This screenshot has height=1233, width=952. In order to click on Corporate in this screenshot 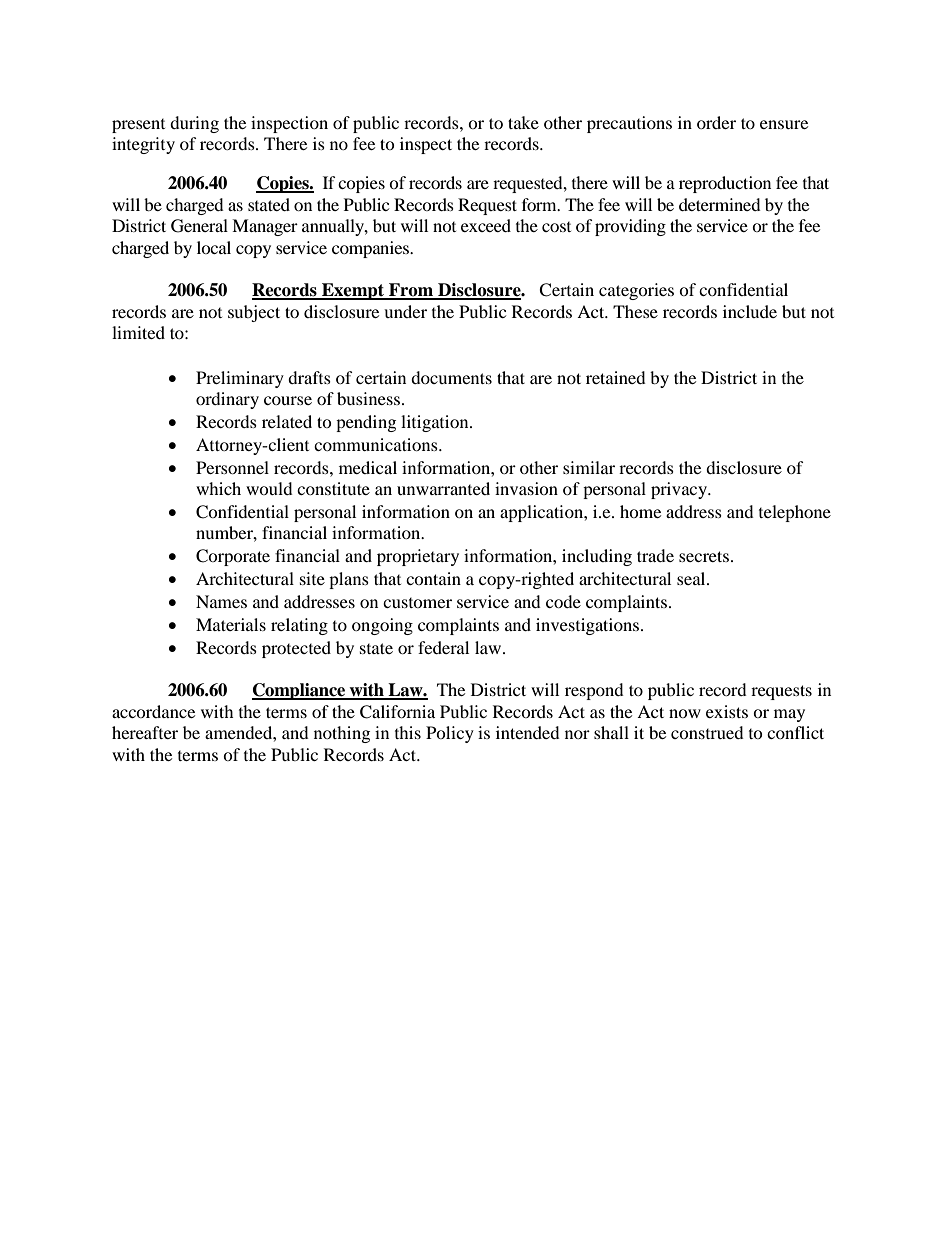, I will do `click(233, 557)`.
